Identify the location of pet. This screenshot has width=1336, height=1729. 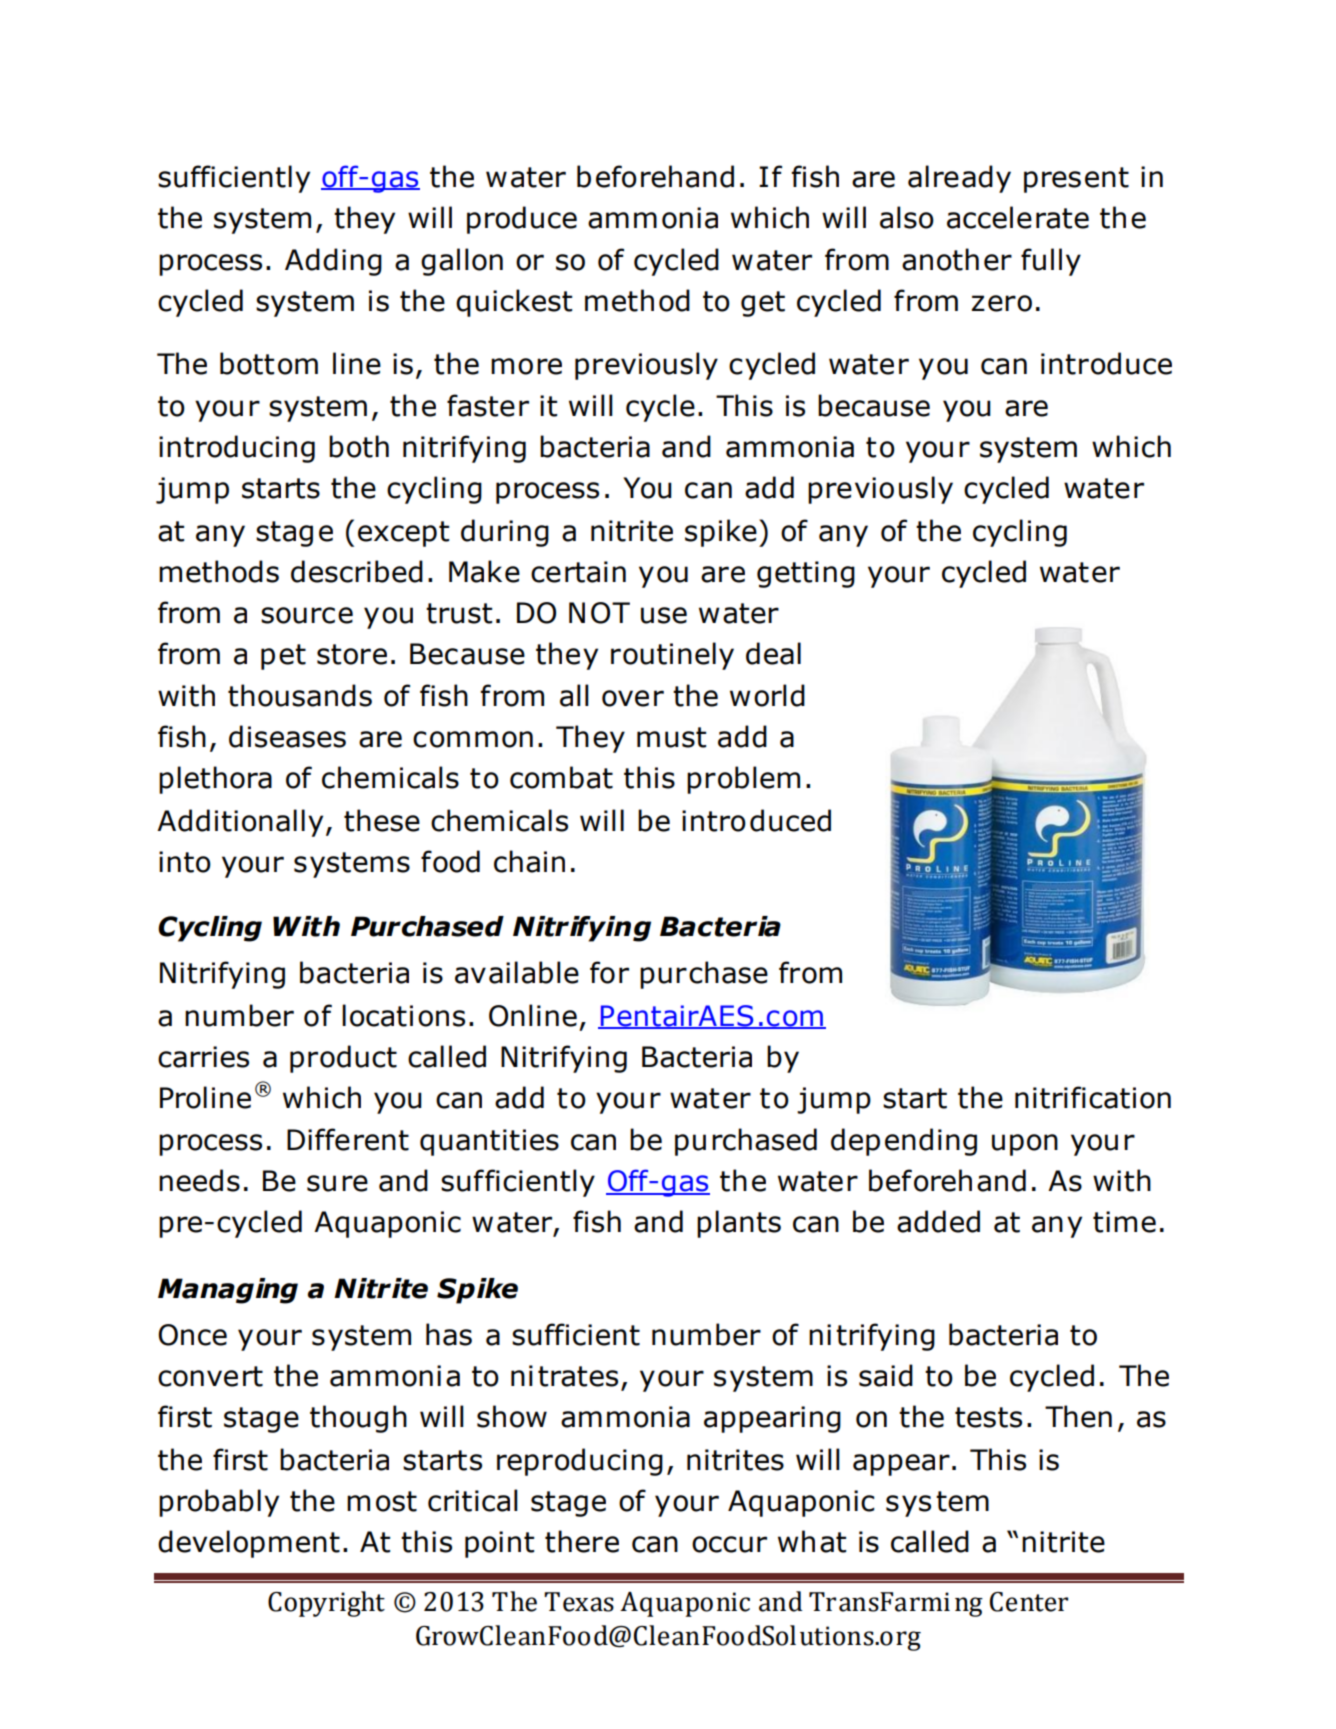
(283, 657).
